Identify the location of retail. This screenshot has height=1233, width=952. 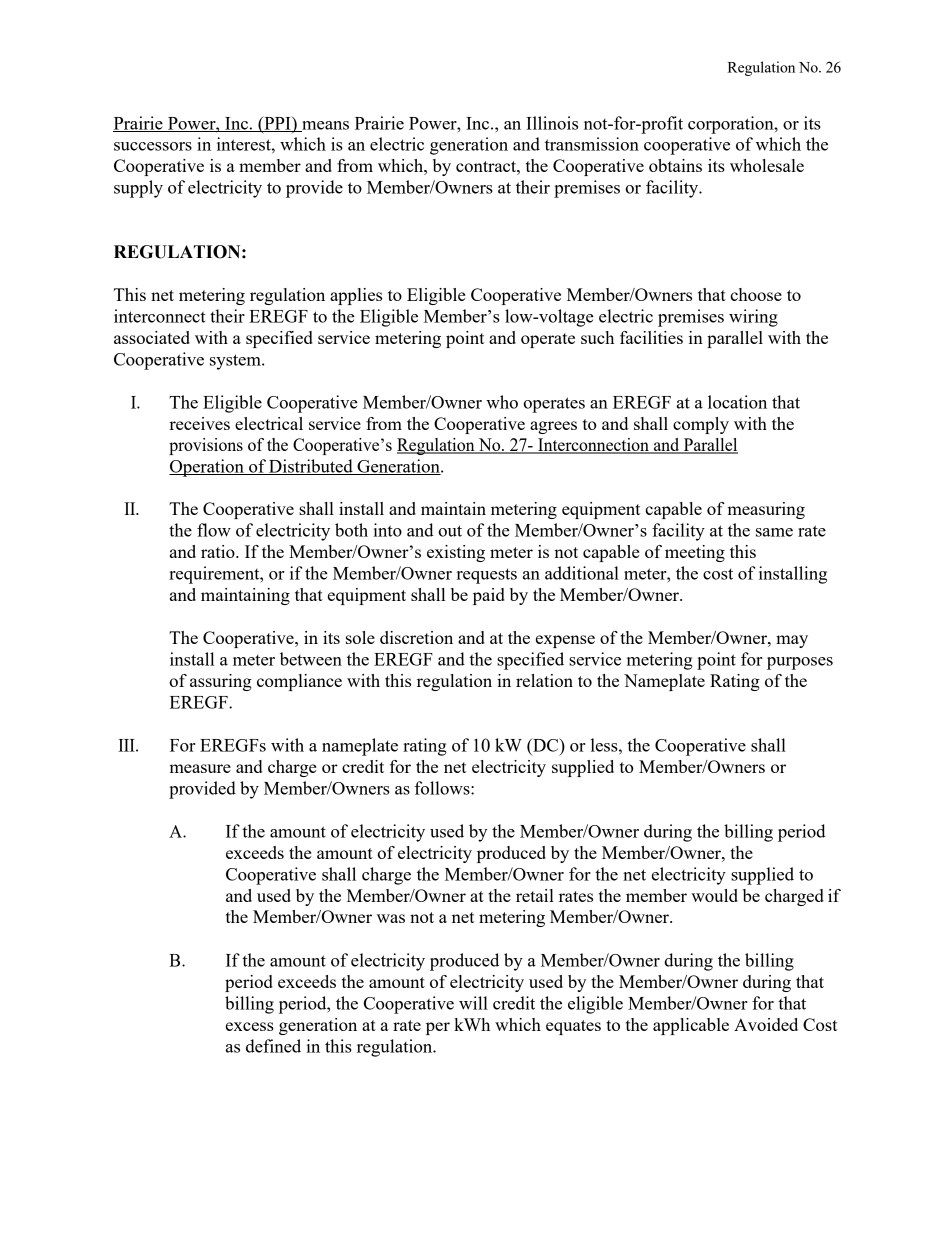
(535, 895).
